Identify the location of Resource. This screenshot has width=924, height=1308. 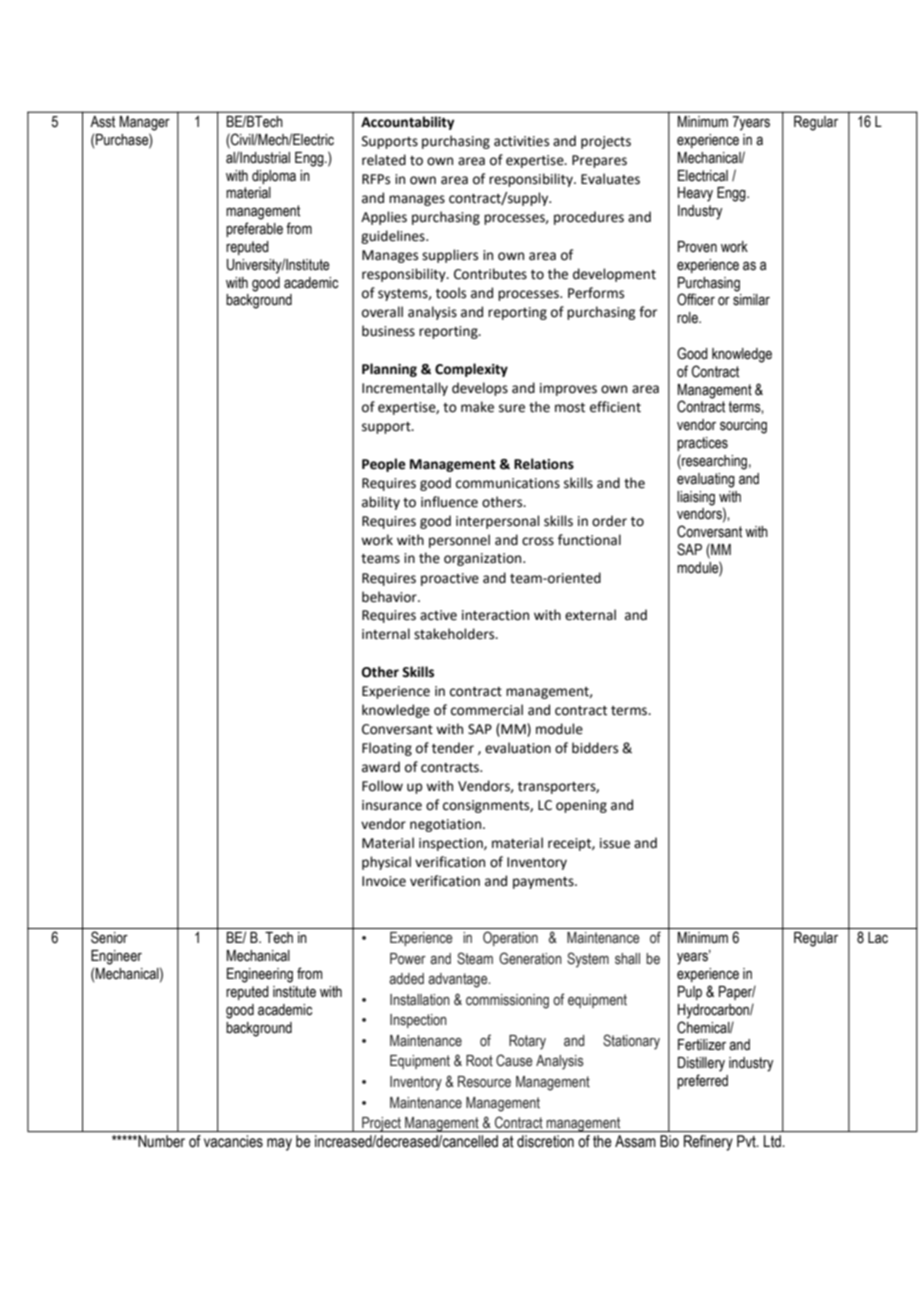
(484, 1082).
